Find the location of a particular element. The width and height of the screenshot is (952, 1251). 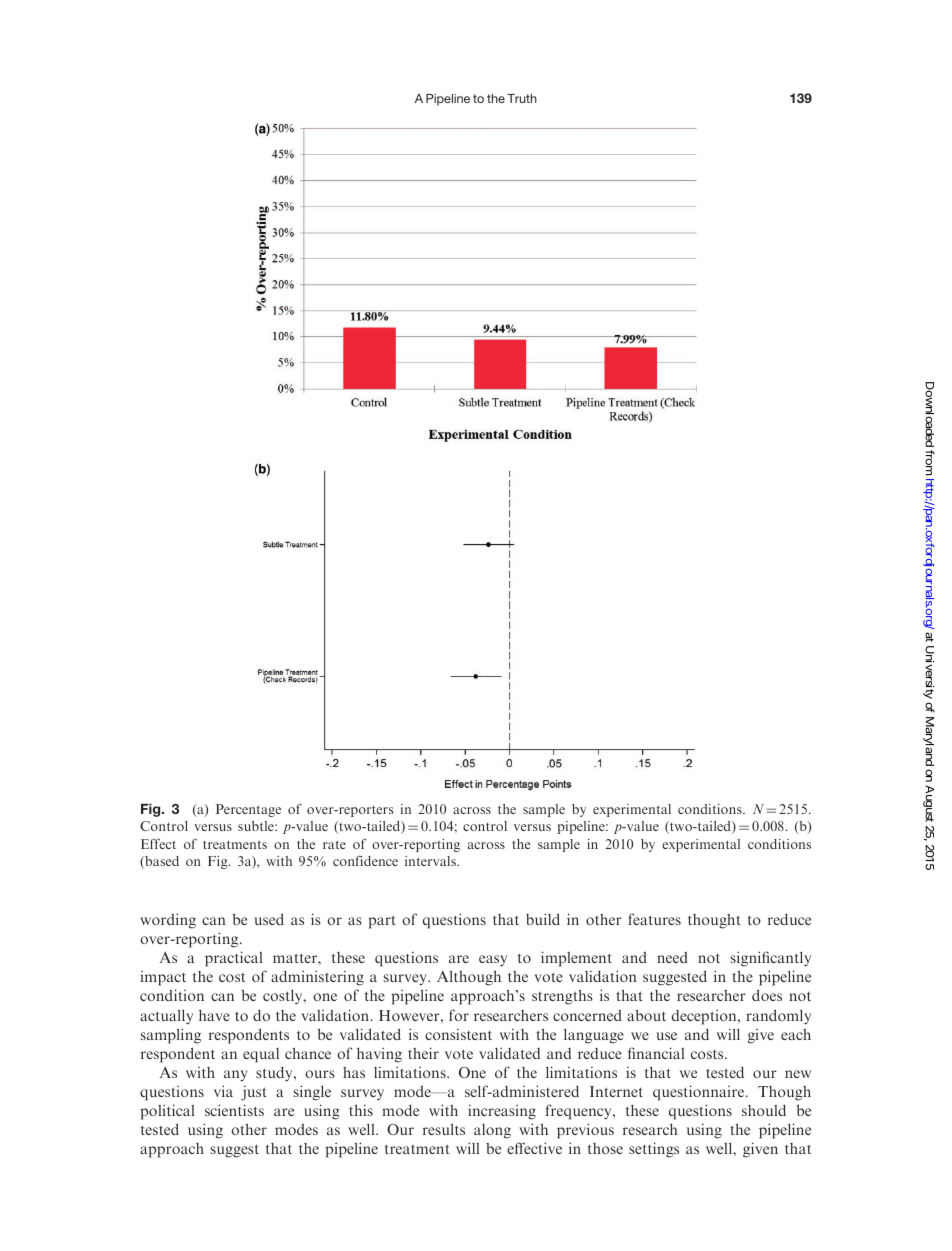

features is located at coordinates (654, 919).
